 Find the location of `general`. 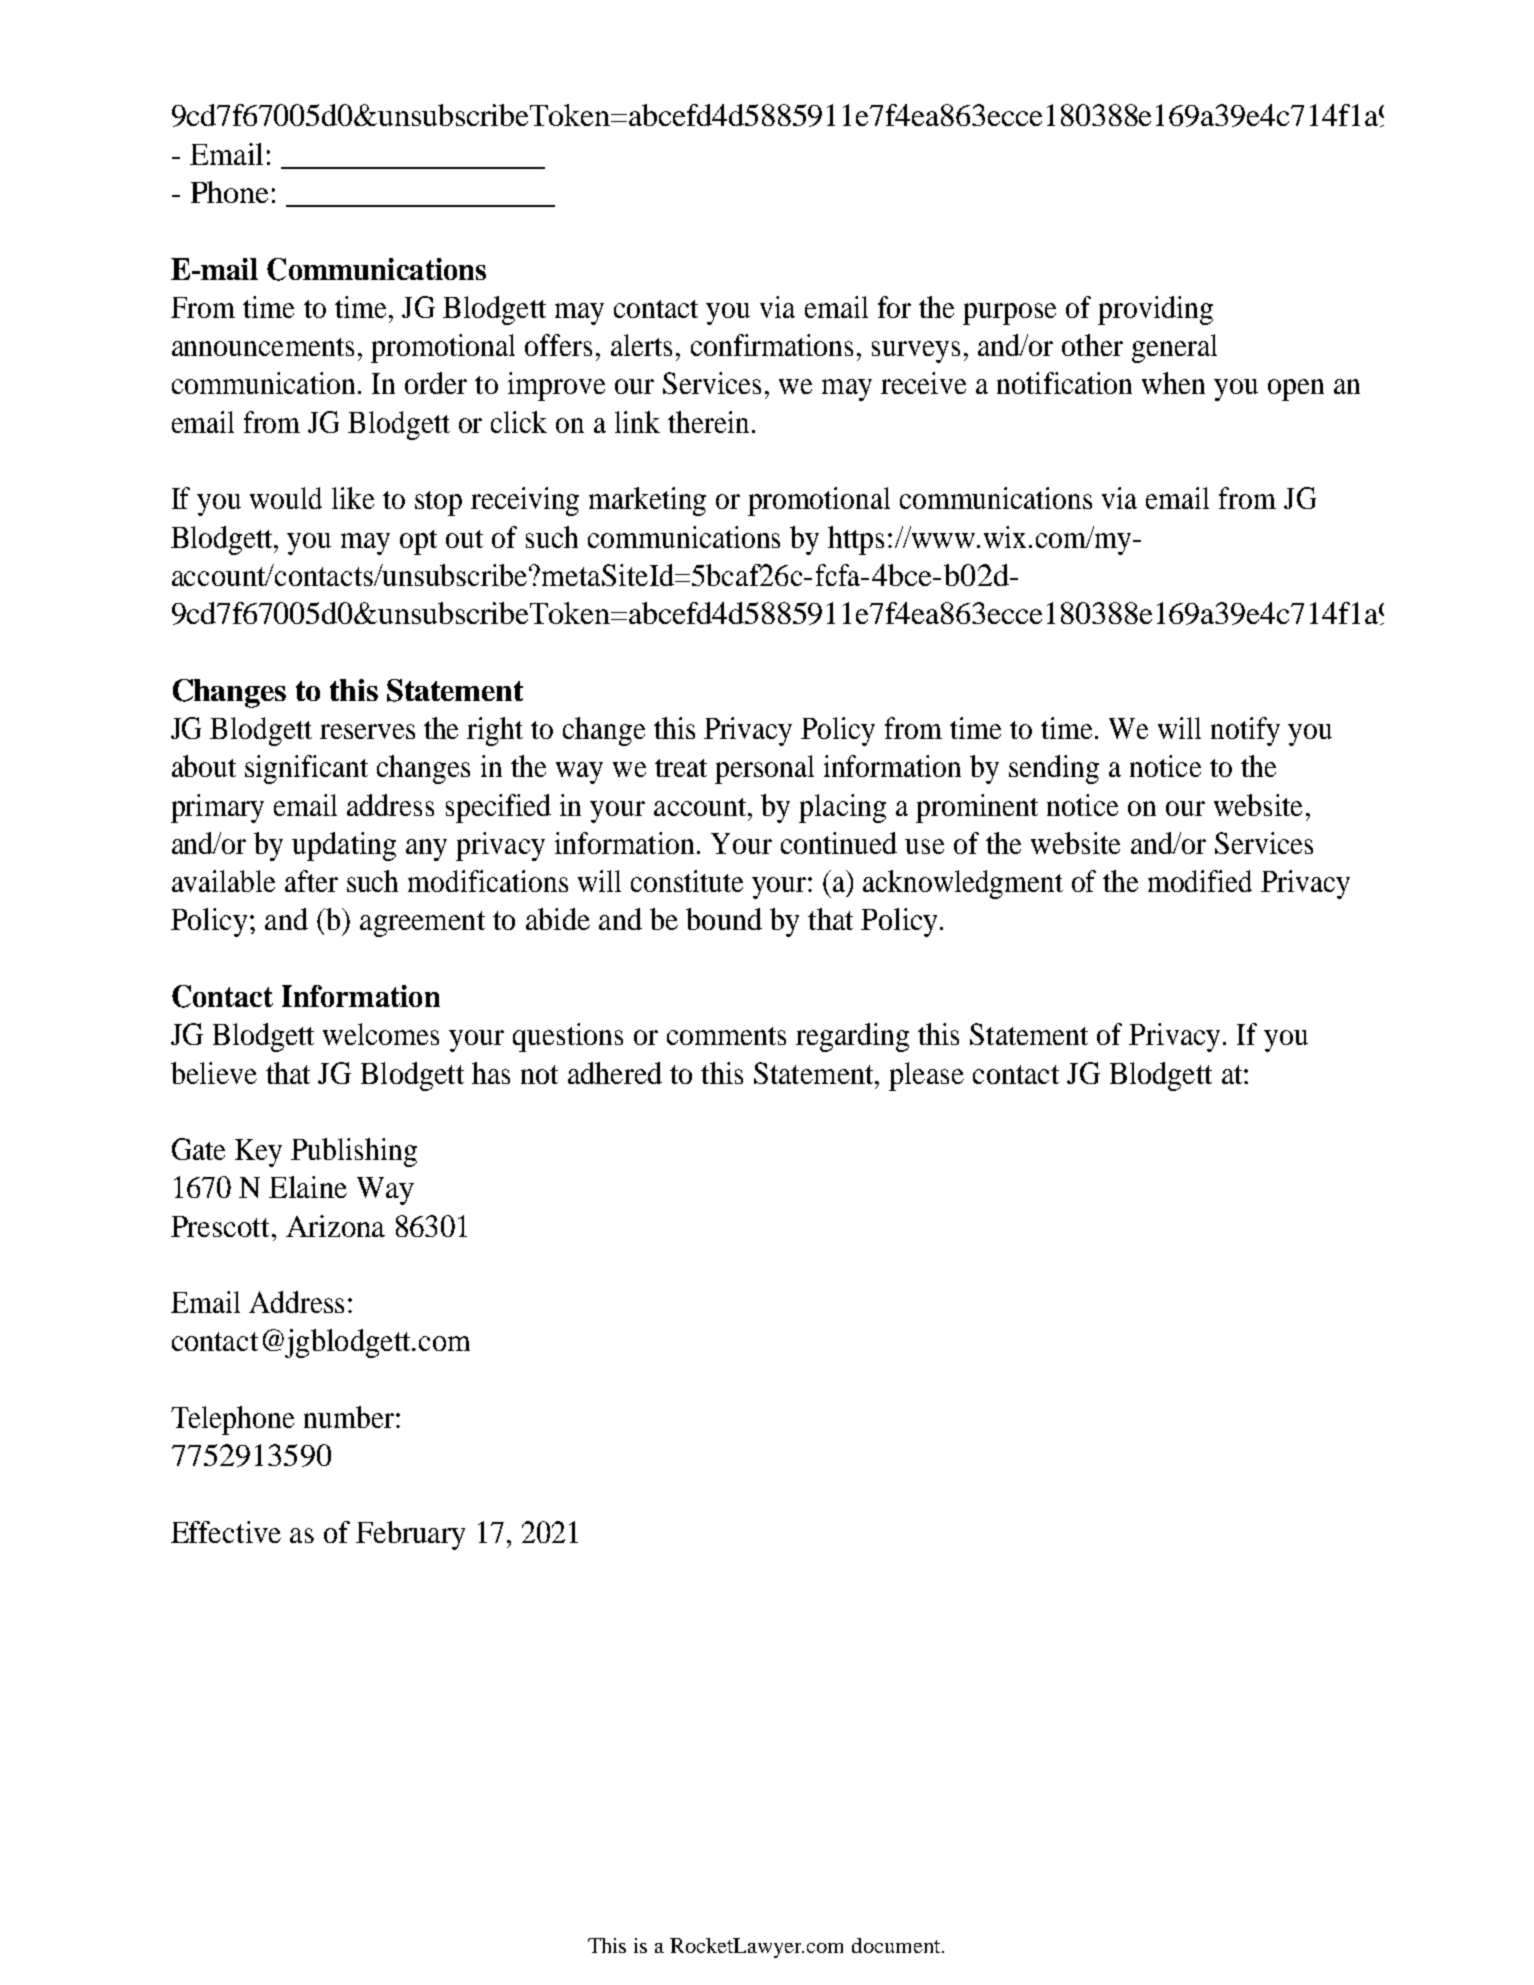

general is located at coordinates (1174, 348).
